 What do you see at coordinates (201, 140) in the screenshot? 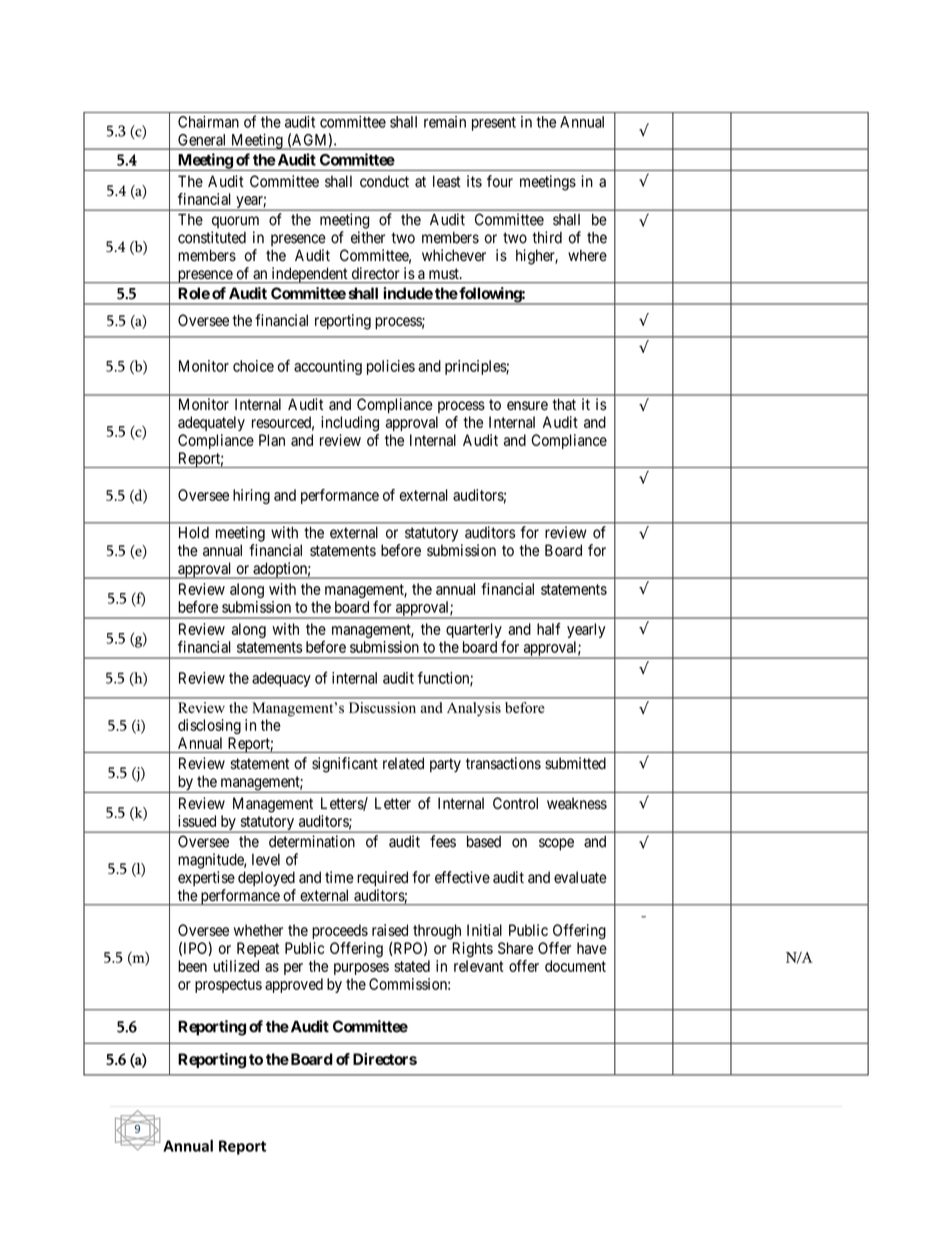
I see `General` at bounding box center [201, 140].
